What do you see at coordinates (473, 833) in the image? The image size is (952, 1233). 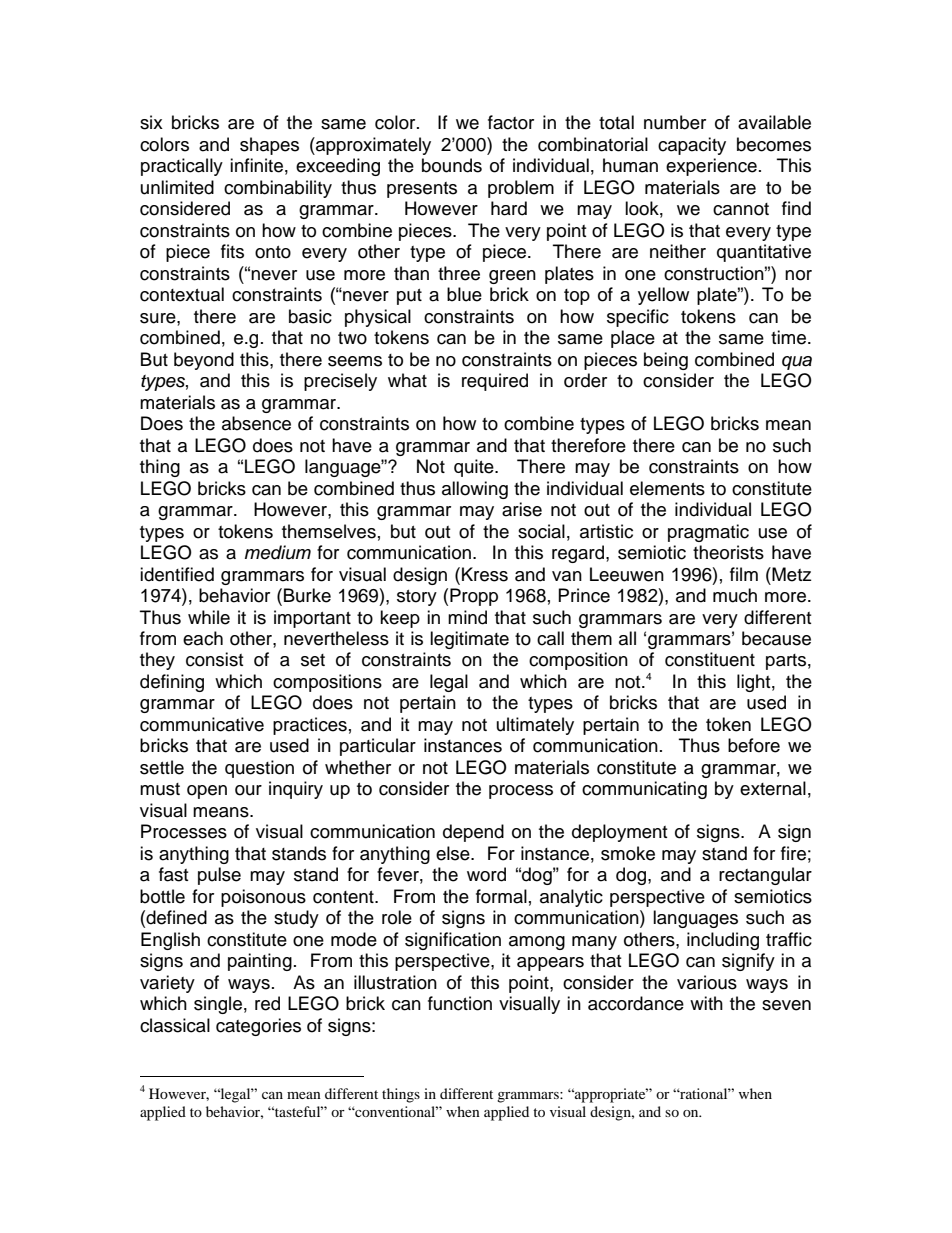 I see `depend` at bounding box center [473, 833].
